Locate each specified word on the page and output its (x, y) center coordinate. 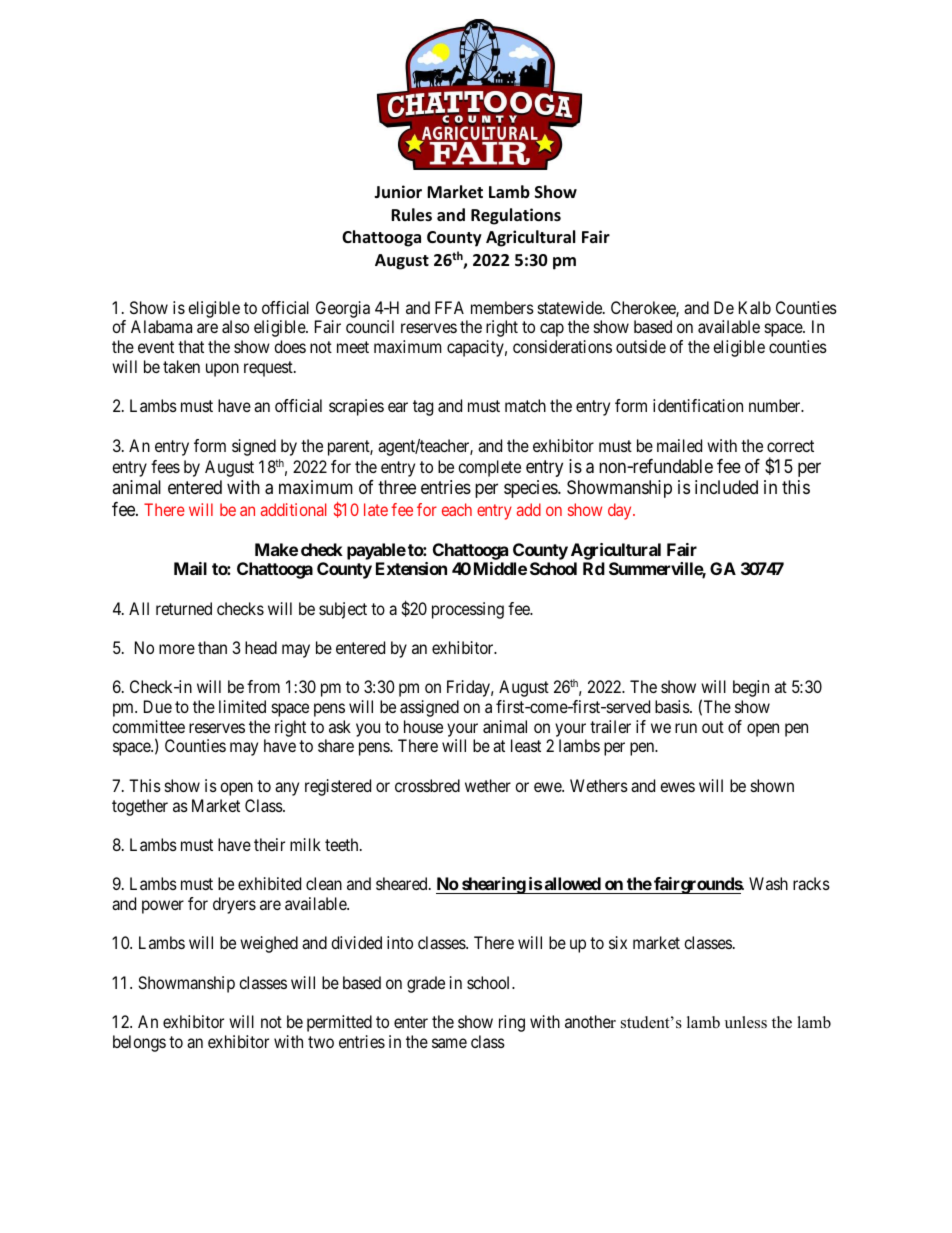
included (726, 487)
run (686, 728)
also (235, 326)
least (526, 745)
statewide (571, 307)
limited (242, 706)
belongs (139, 1043)
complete (489, 468)
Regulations (516, 216)
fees (165, 466)
